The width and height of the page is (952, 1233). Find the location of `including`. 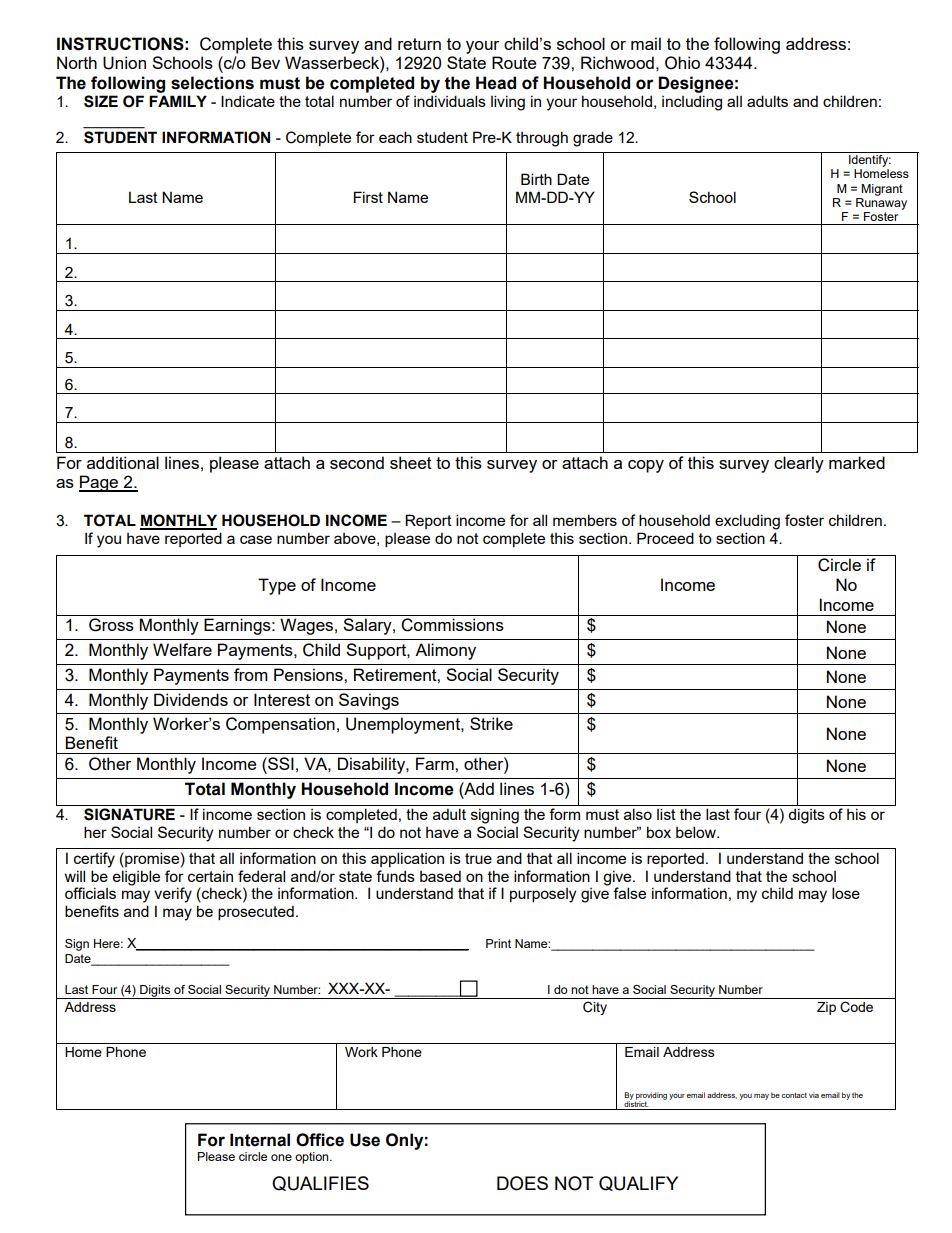

including is located at coordinates (692, 103).
